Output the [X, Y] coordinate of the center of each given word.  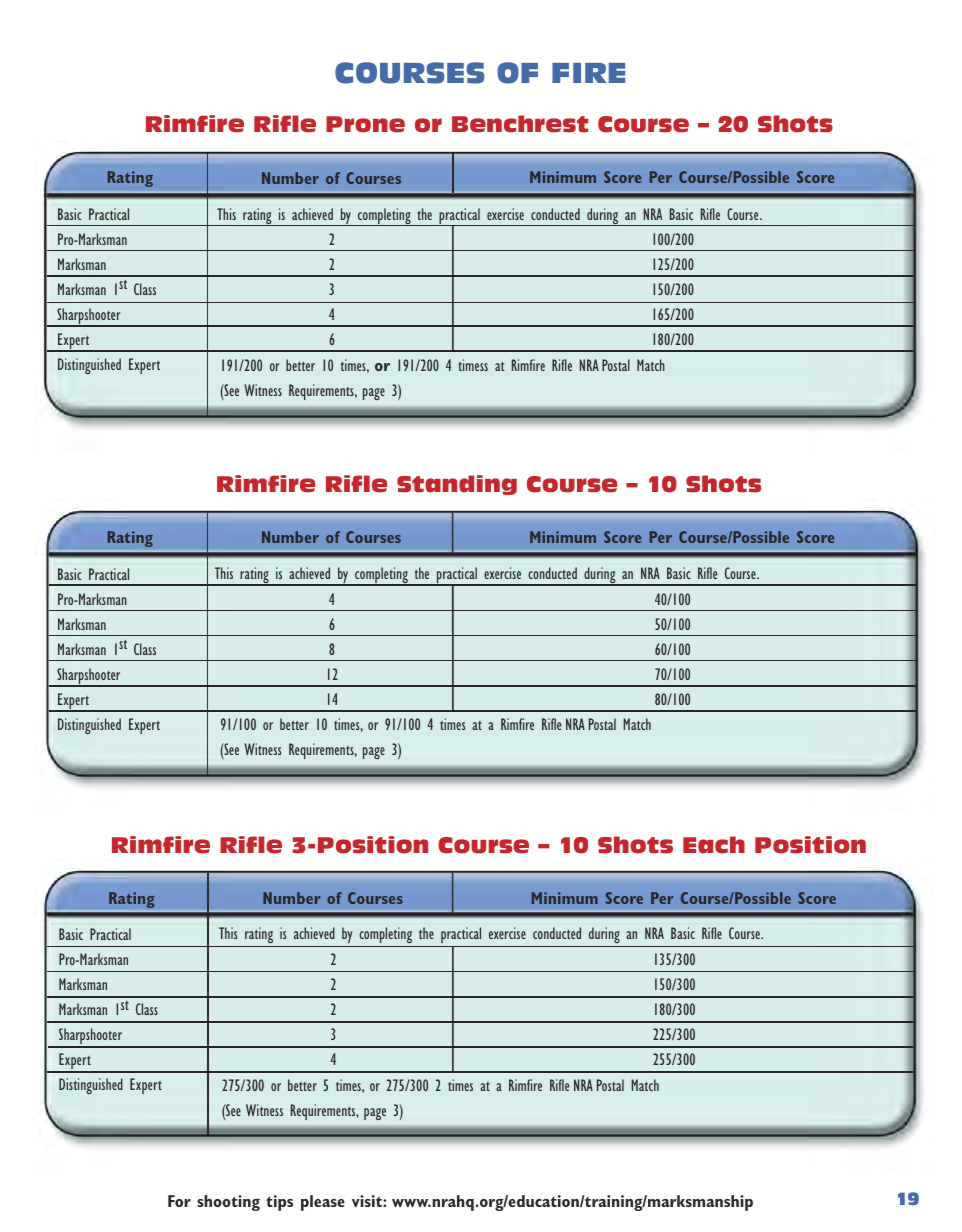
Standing [457, 485]
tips [279, 1203]
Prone [365, 124]
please [323, 1203]
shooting [228, 1203]
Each [714, 845]
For [179, 1201]
